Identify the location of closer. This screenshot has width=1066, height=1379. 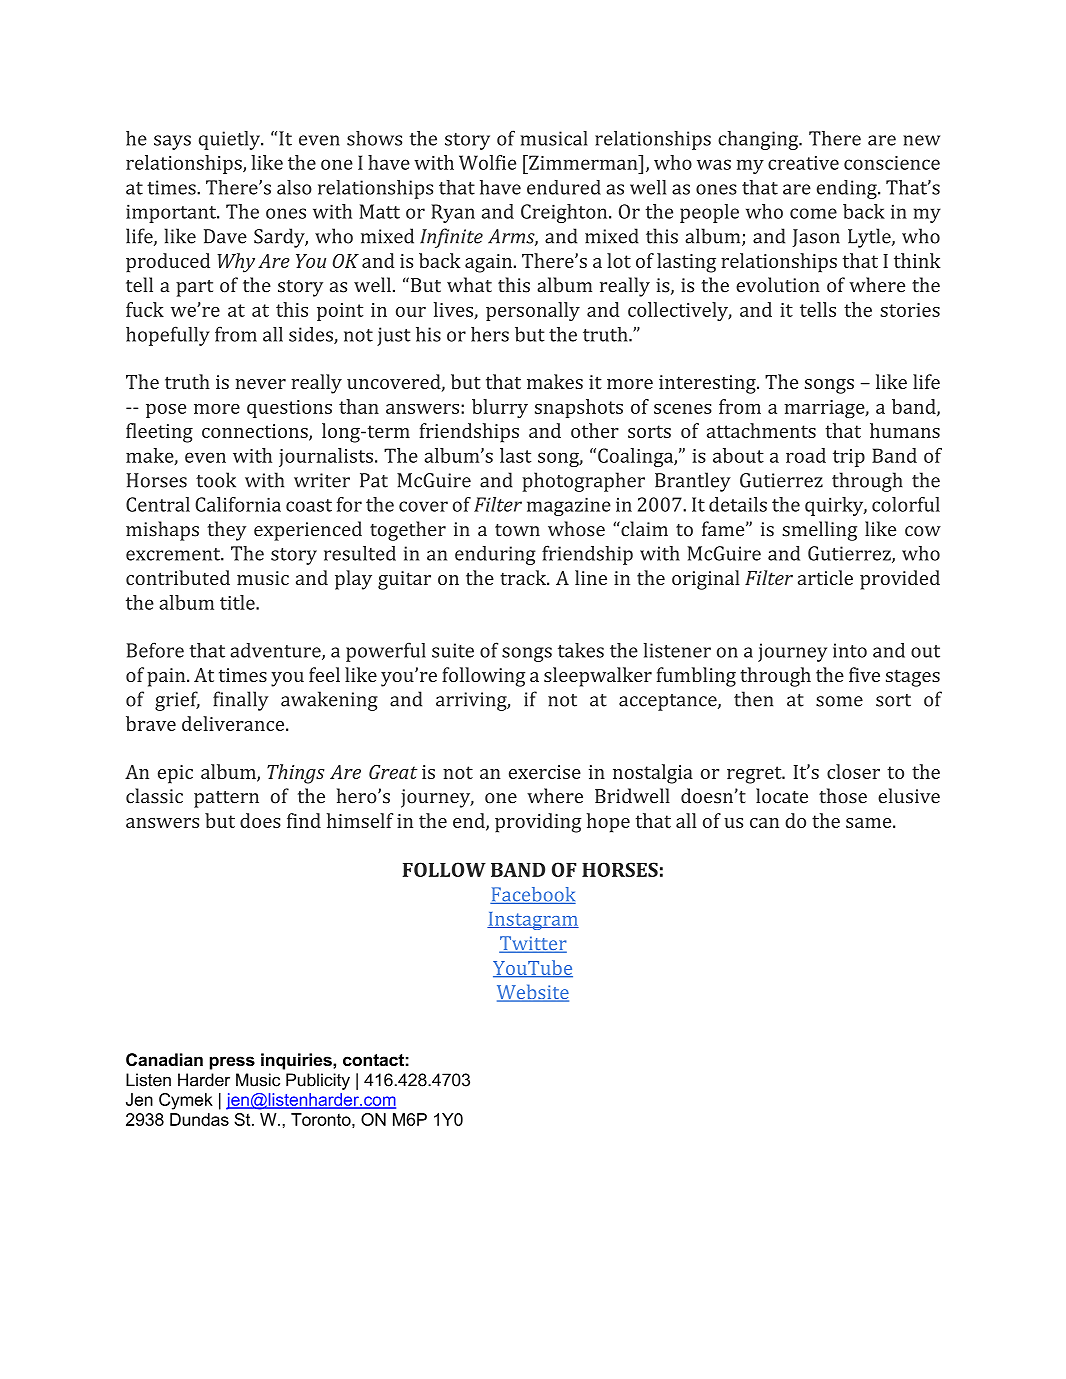
(853, 771).
